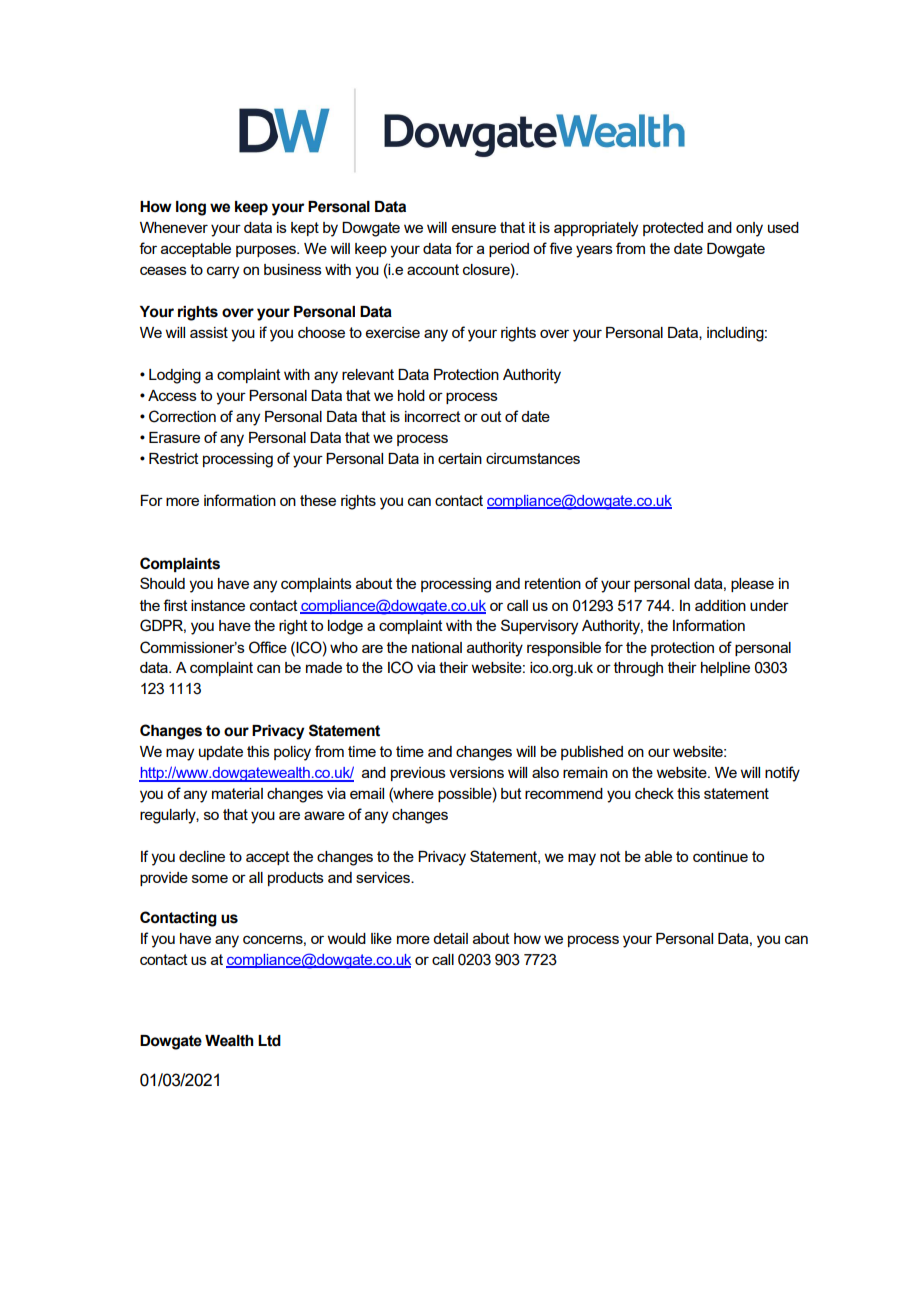  Describe the element at coordinates (237, 793) in the screenshot. I see `material` at that location.
